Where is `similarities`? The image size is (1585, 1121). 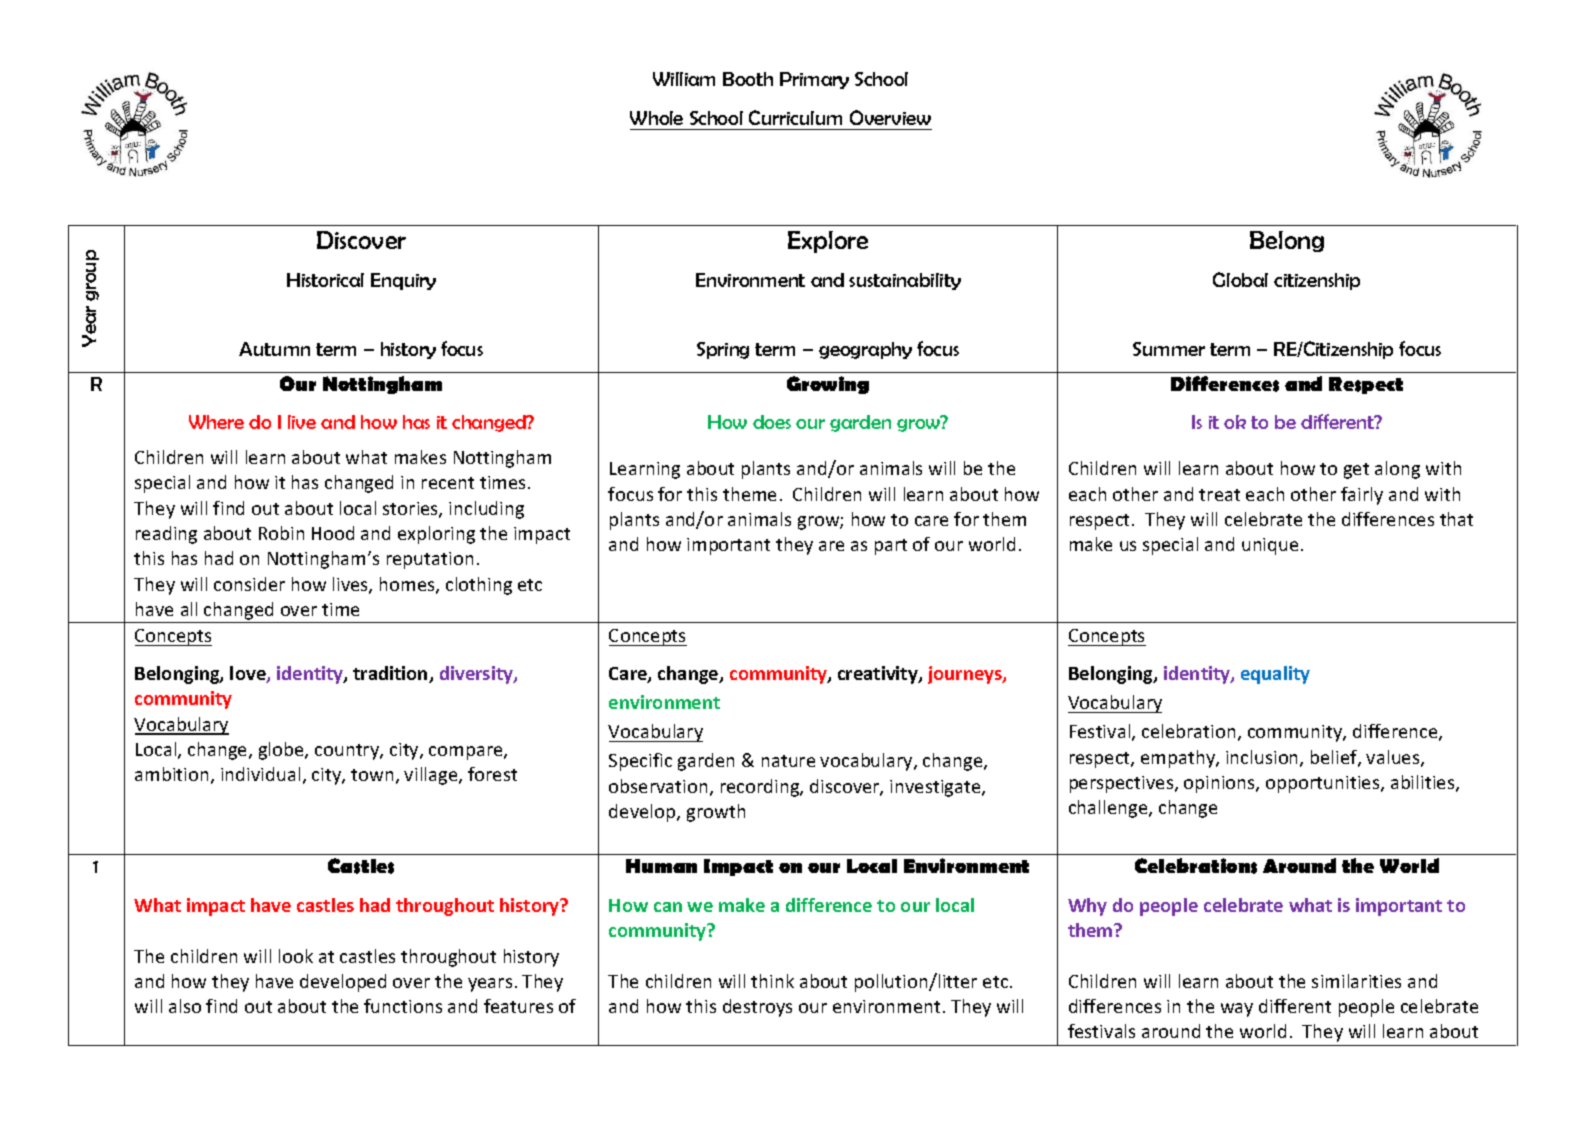
similarities is located at coordinates (1356, 981).
